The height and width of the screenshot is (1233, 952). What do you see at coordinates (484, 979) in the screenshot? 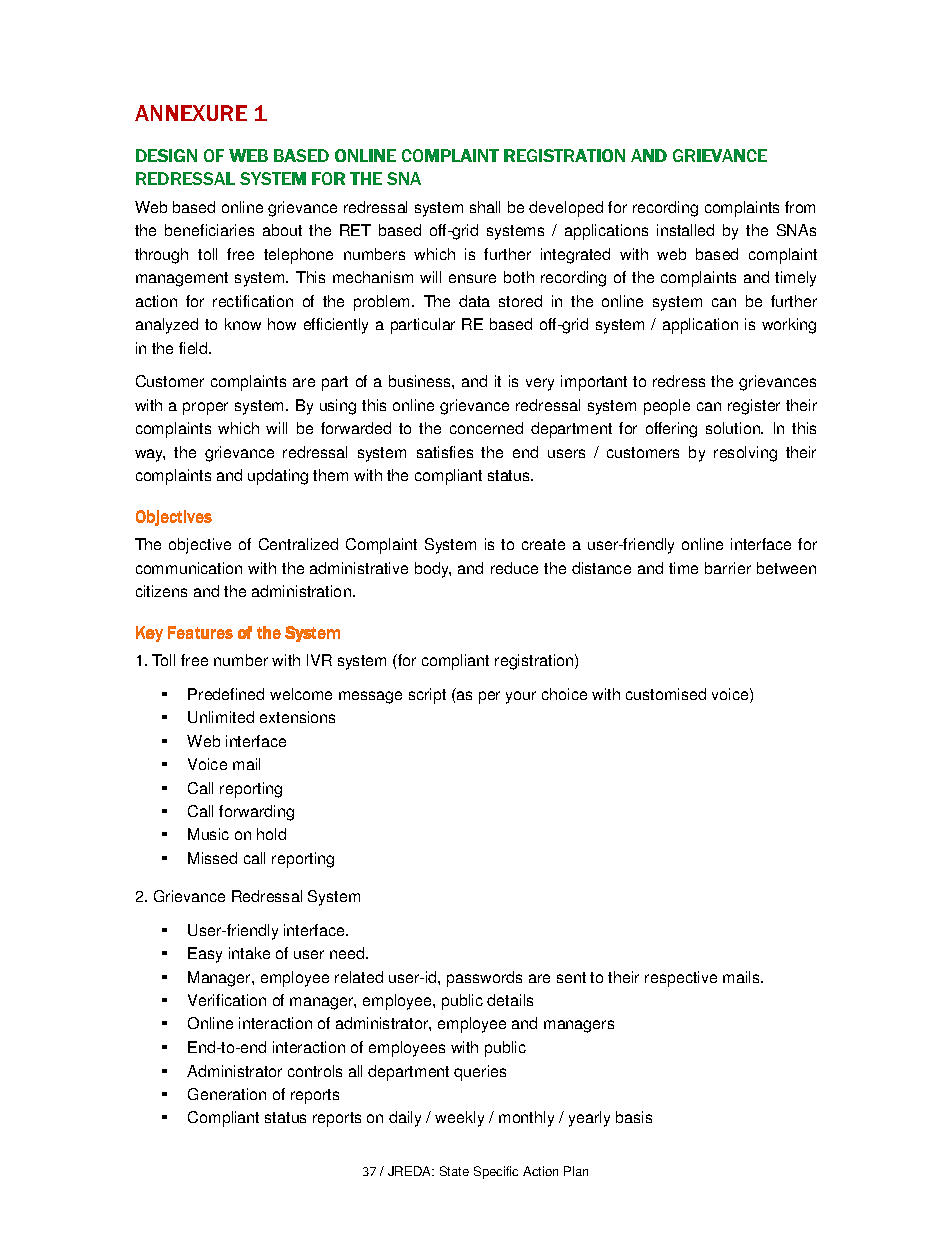
I see `passwords` at bounding box center [484, 979].
